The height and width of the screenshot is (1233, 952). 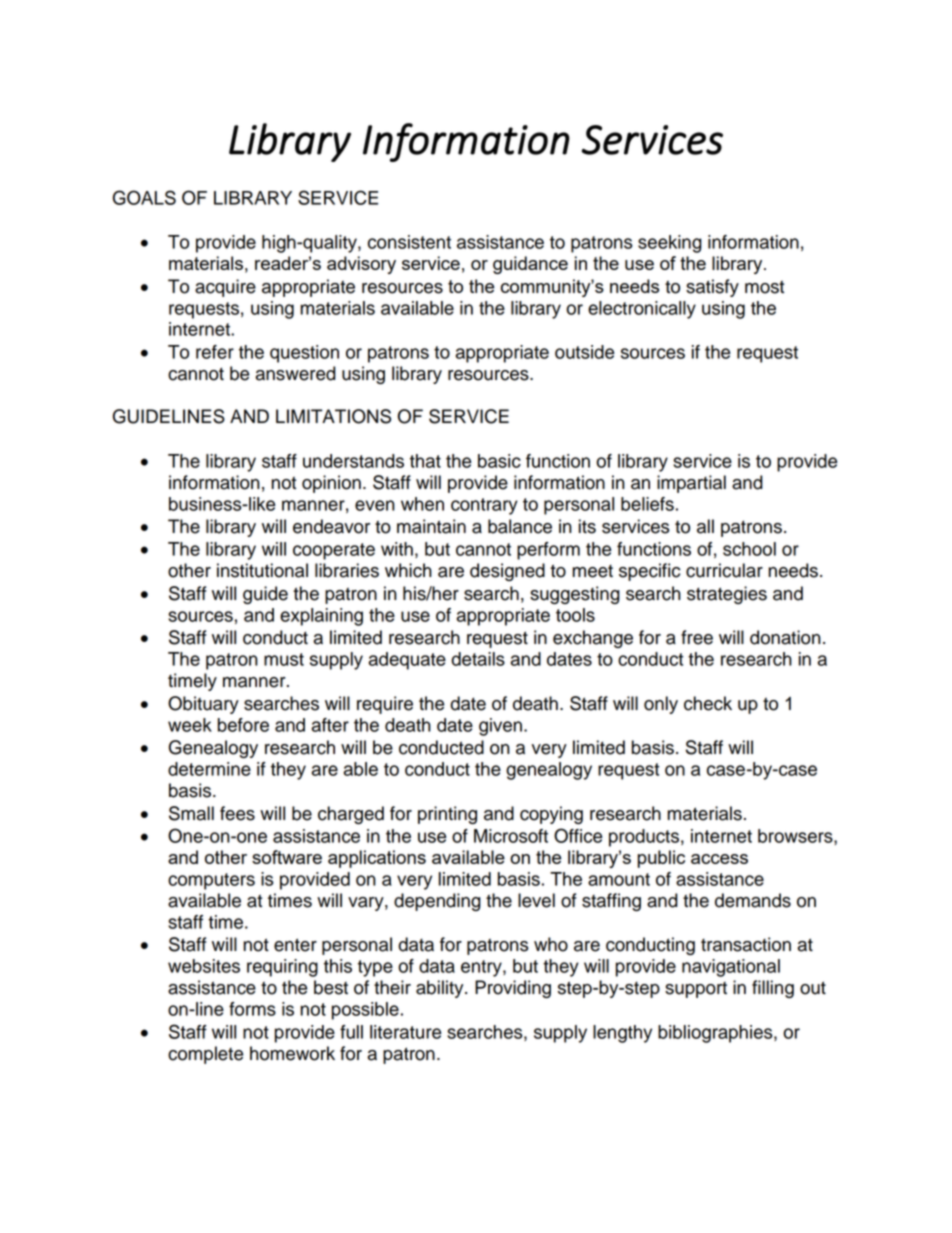 What do you see at coordinates (205, 1055) in the screenshot?
I see `complete` at bounding box center [205, 1055].
